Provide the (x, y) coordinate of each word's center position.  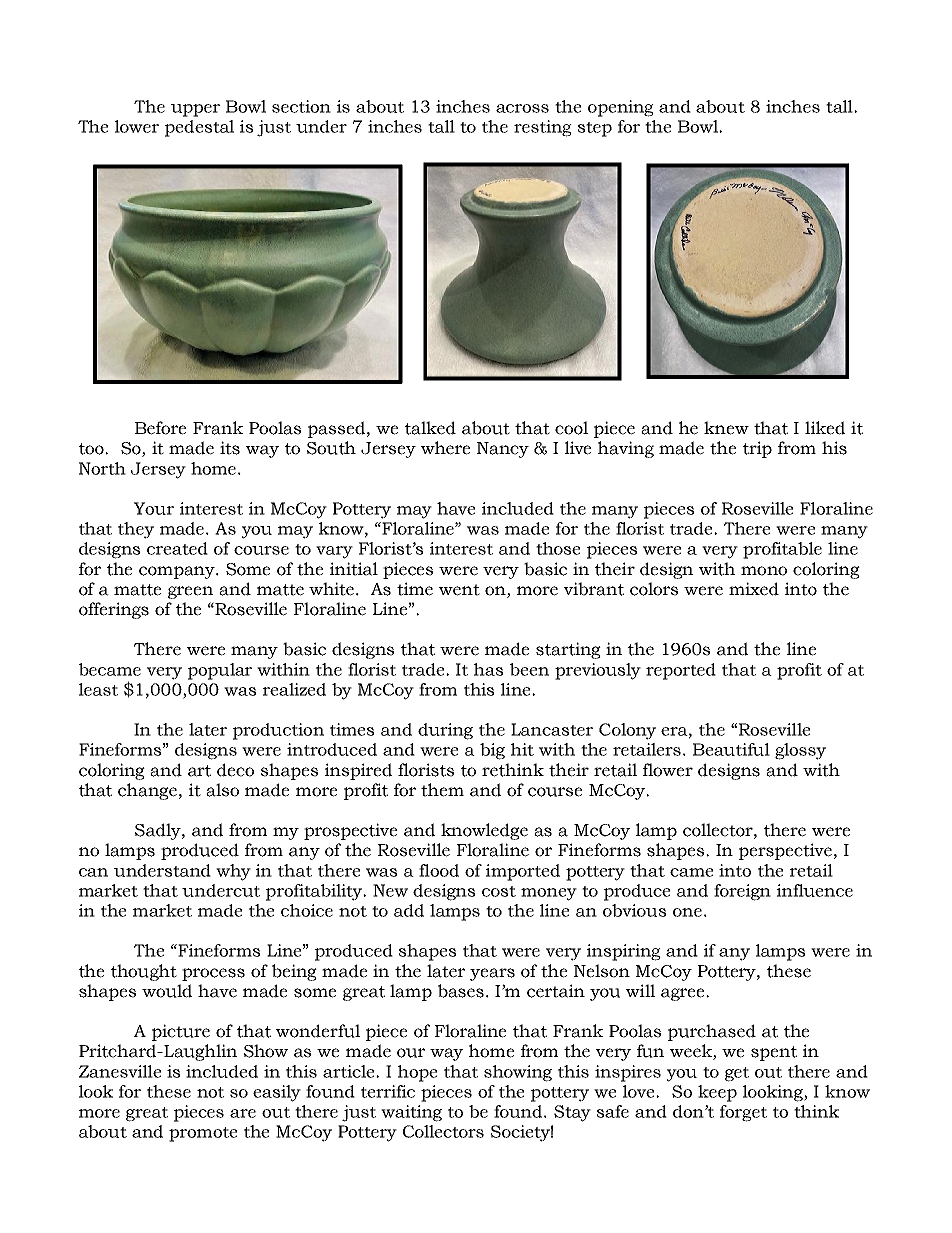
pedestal (199, 128)
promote (203, 1134)
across (522, 108)
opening (621, 108)
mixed (754, 589)
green (190, 592)
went (459, 590)
